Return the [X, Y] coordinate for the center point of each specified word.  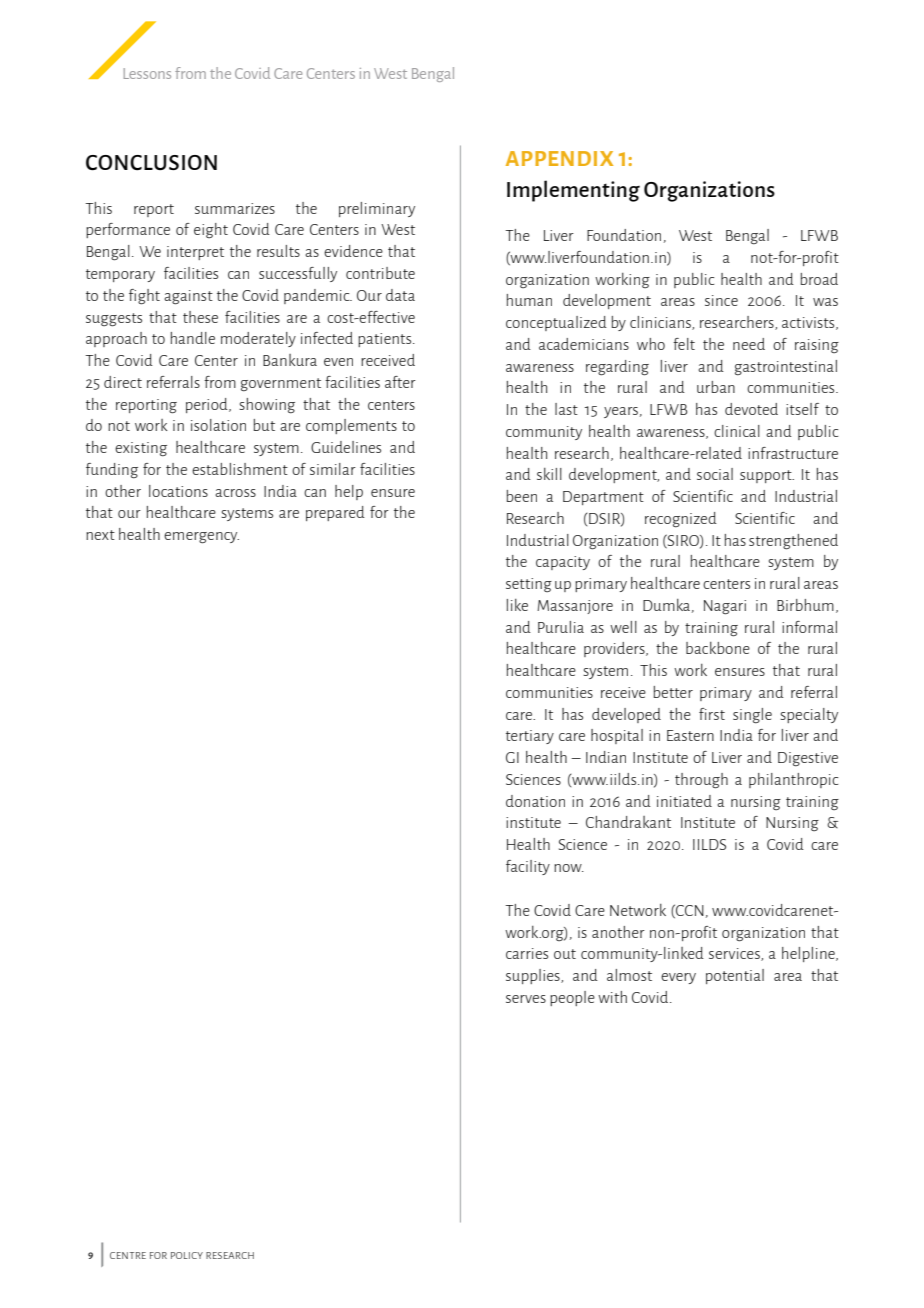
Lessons [147, 73]
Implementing [573, 191]
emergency [201, 538]
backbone [718, 648]
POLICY [187, 1255]
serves [526, 999]
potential [735, 976]
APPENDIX [559, 158]
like [517, 605]
